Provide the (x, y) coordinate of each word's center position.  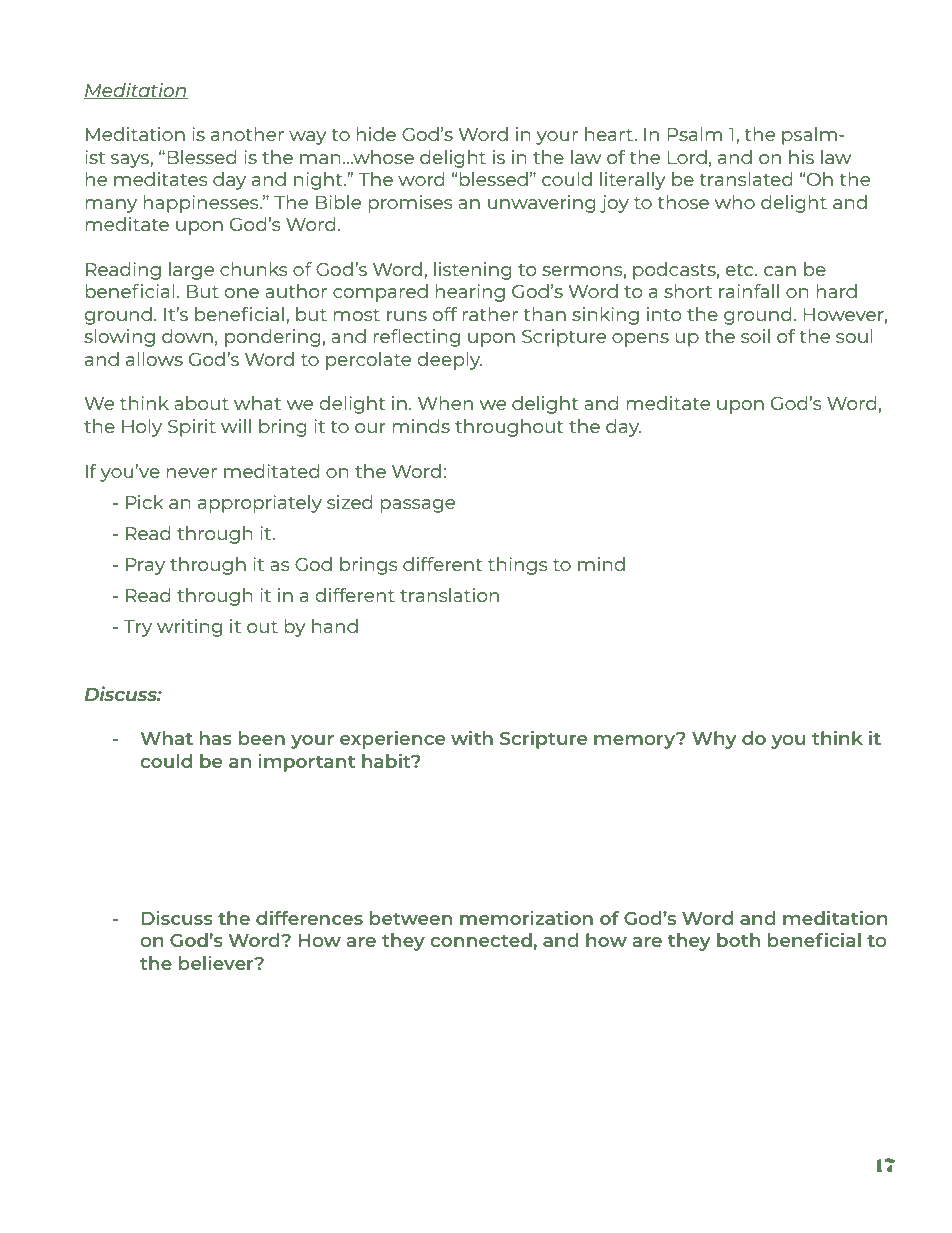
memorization (526, 917)
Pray (145, 566)
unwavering (542, 204)
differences (309, 917)
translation (449, 595)
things (518, 566)
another (247, 134)
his (801, 157)
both (738, 940)
